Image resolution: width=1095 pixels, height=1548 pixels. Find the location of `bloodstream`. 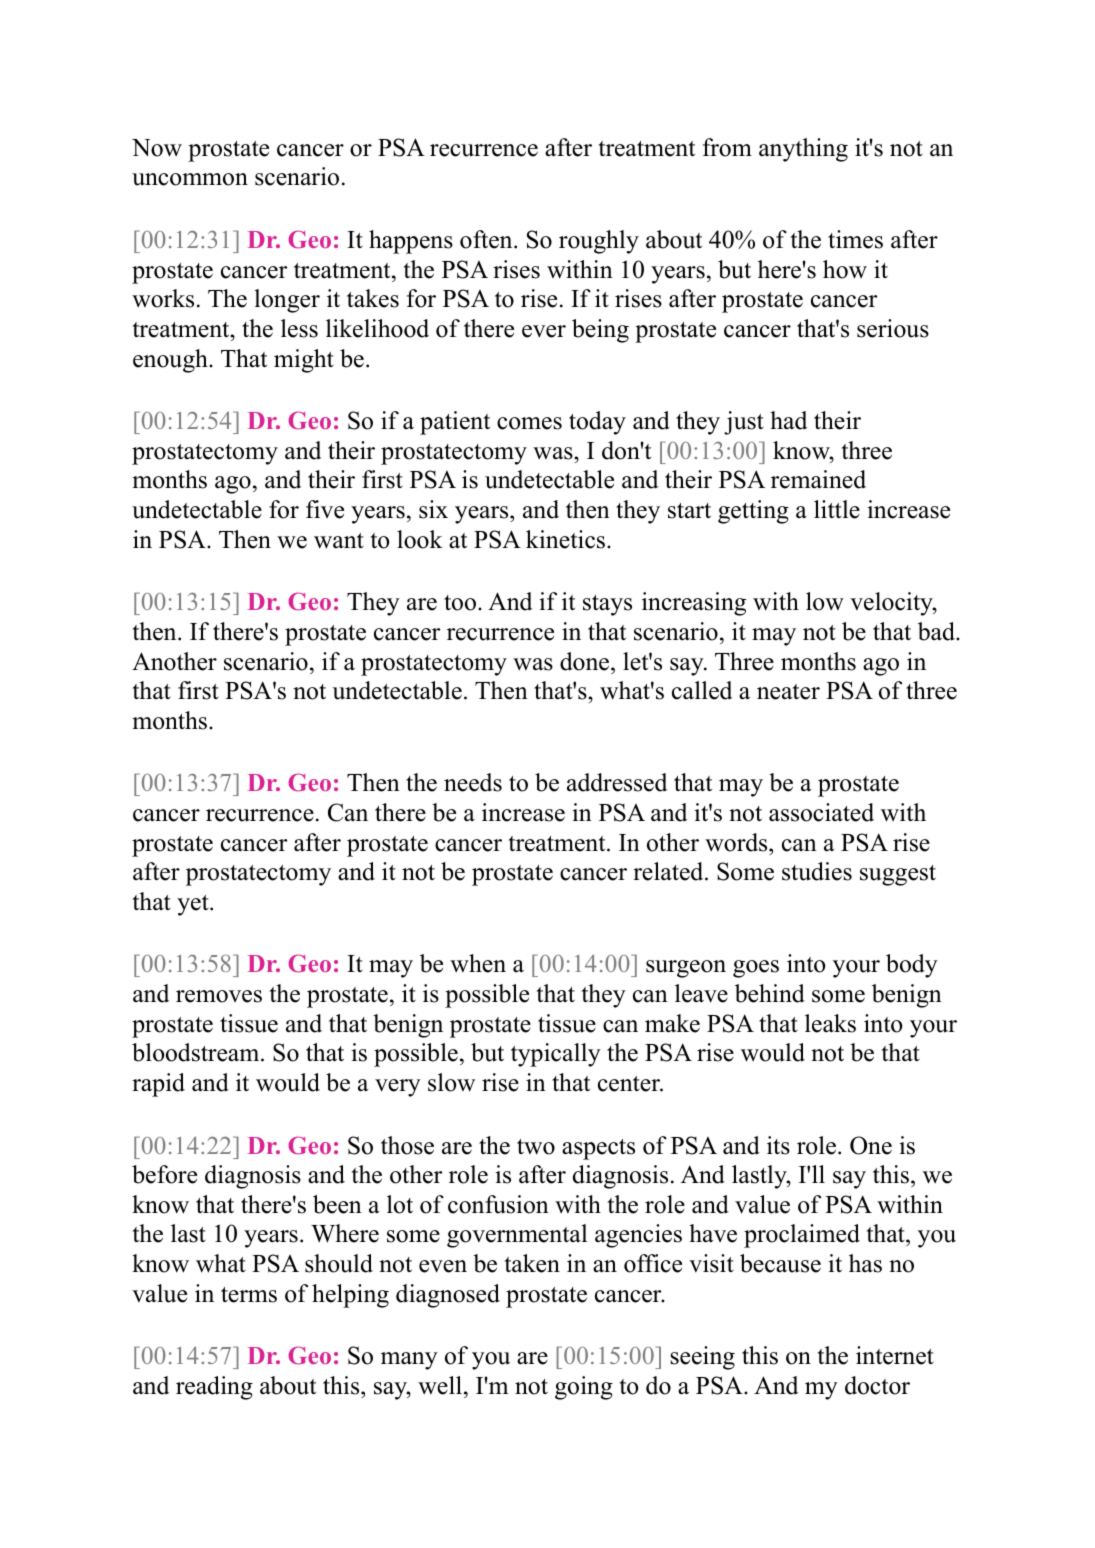

bloodstream is located at coordinates (197, 1052).
